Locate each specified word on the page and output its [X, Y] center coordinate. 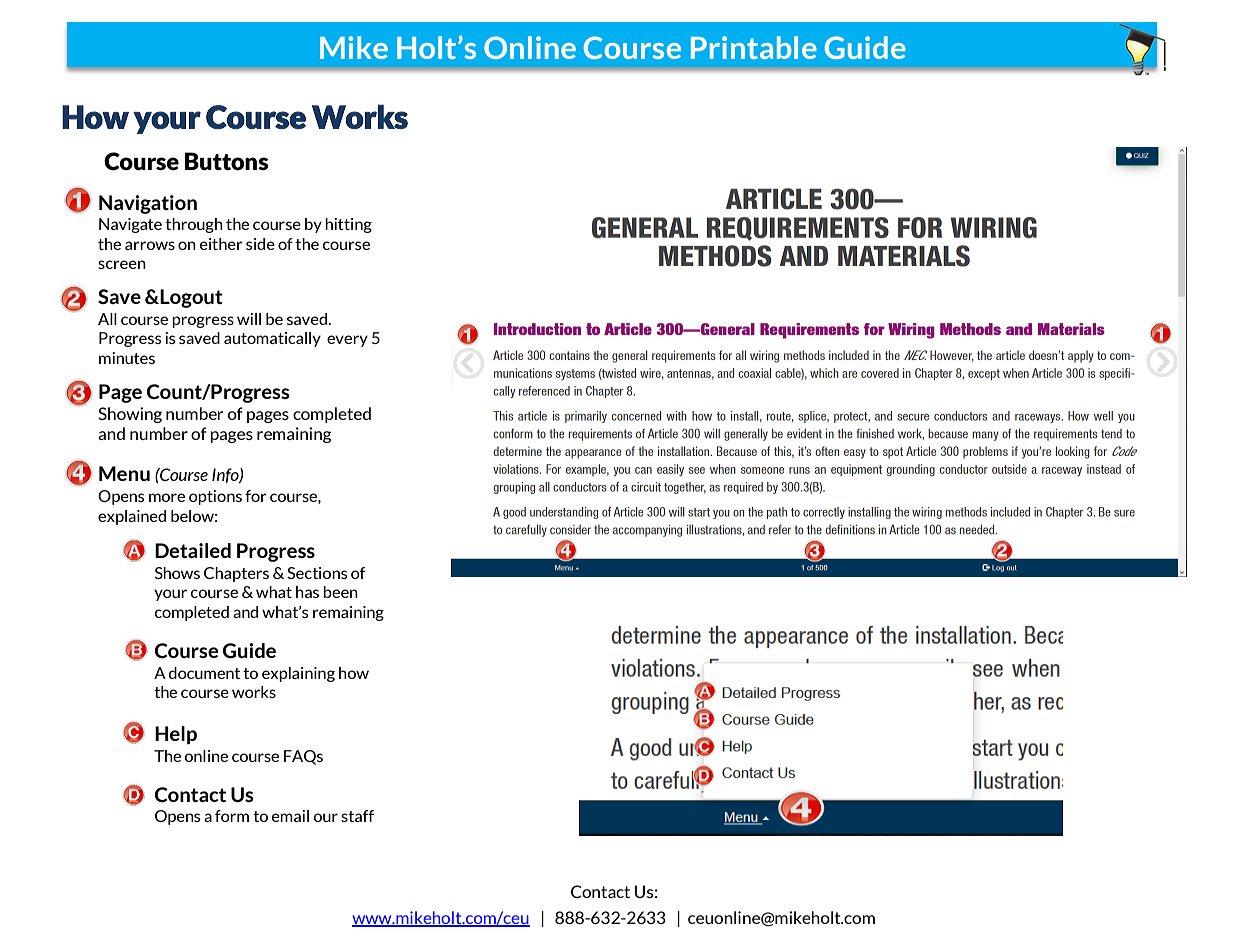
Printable [754, 47]
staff [357, 816]
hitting [348, 225]
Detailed [193, 550]
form [232, 816]
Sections [317, 573]
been [340, 592]
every [347, 341]
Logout [191, 298]
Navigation [148, 204]
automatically [272, 339]
